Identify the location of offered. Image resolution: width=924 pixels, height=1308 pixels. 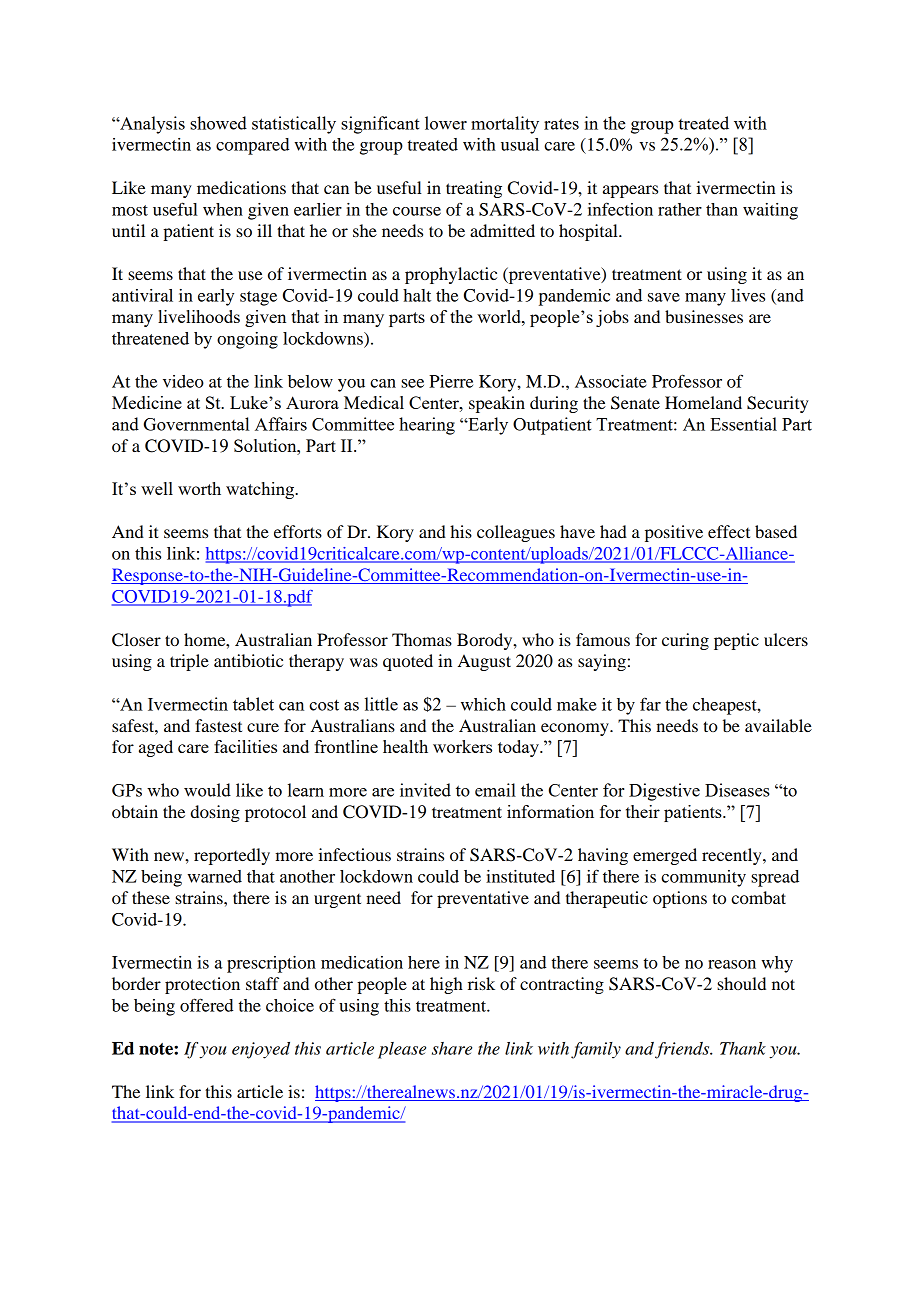
(206, 1005).
